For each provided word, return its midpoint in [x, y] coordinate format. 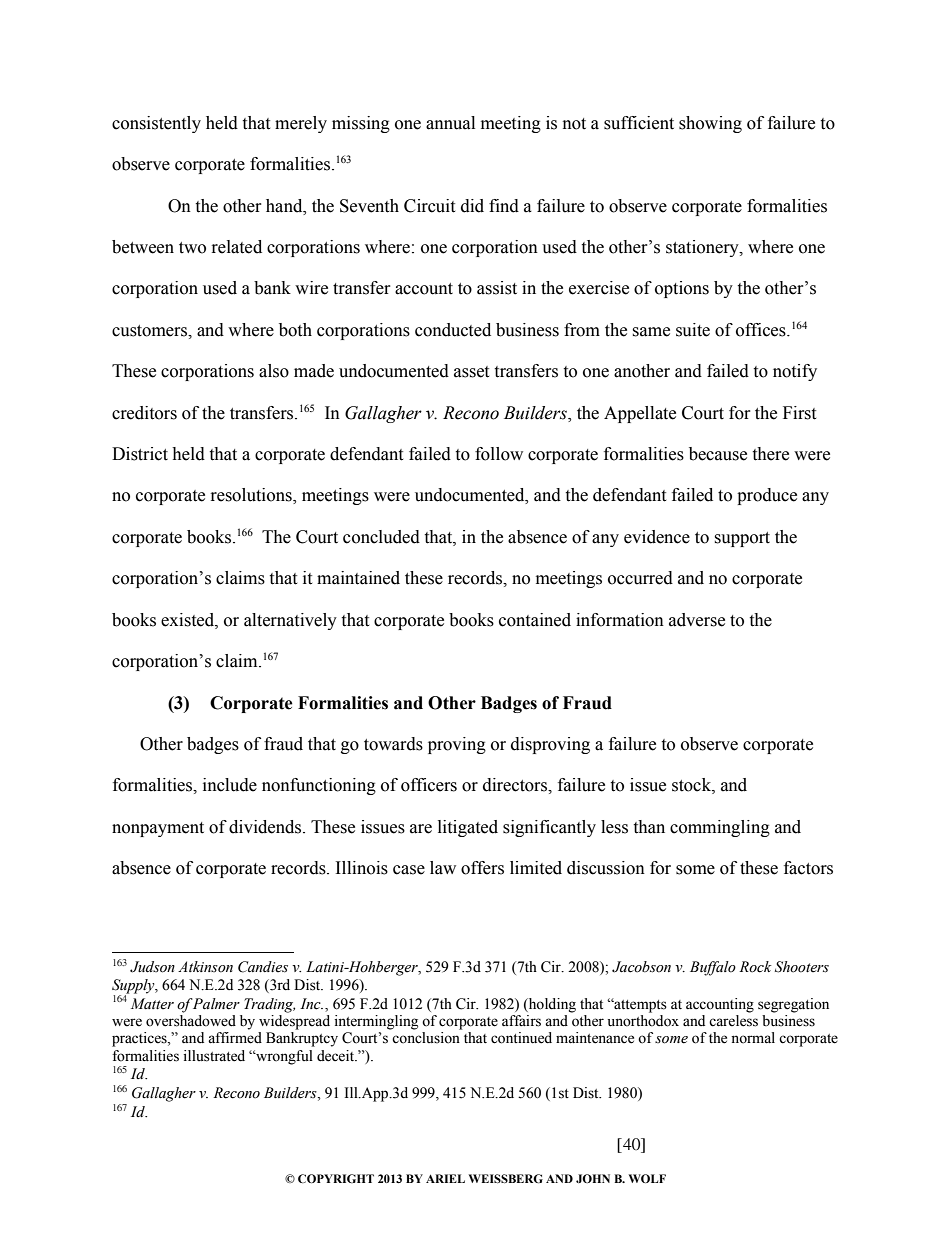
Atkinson [205, 967]
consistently [156, 124]
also [274, 371]
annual [450, 123]
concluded [381, 537]
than [649, 827]
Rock [755, 967]
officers [429, 785]
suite [693, 330]
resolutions [252, 496]
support [742, 539]
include [230, 785]
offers [482, 868]
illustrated [214, 1056]
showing [710, 124]
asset [471, 372]
